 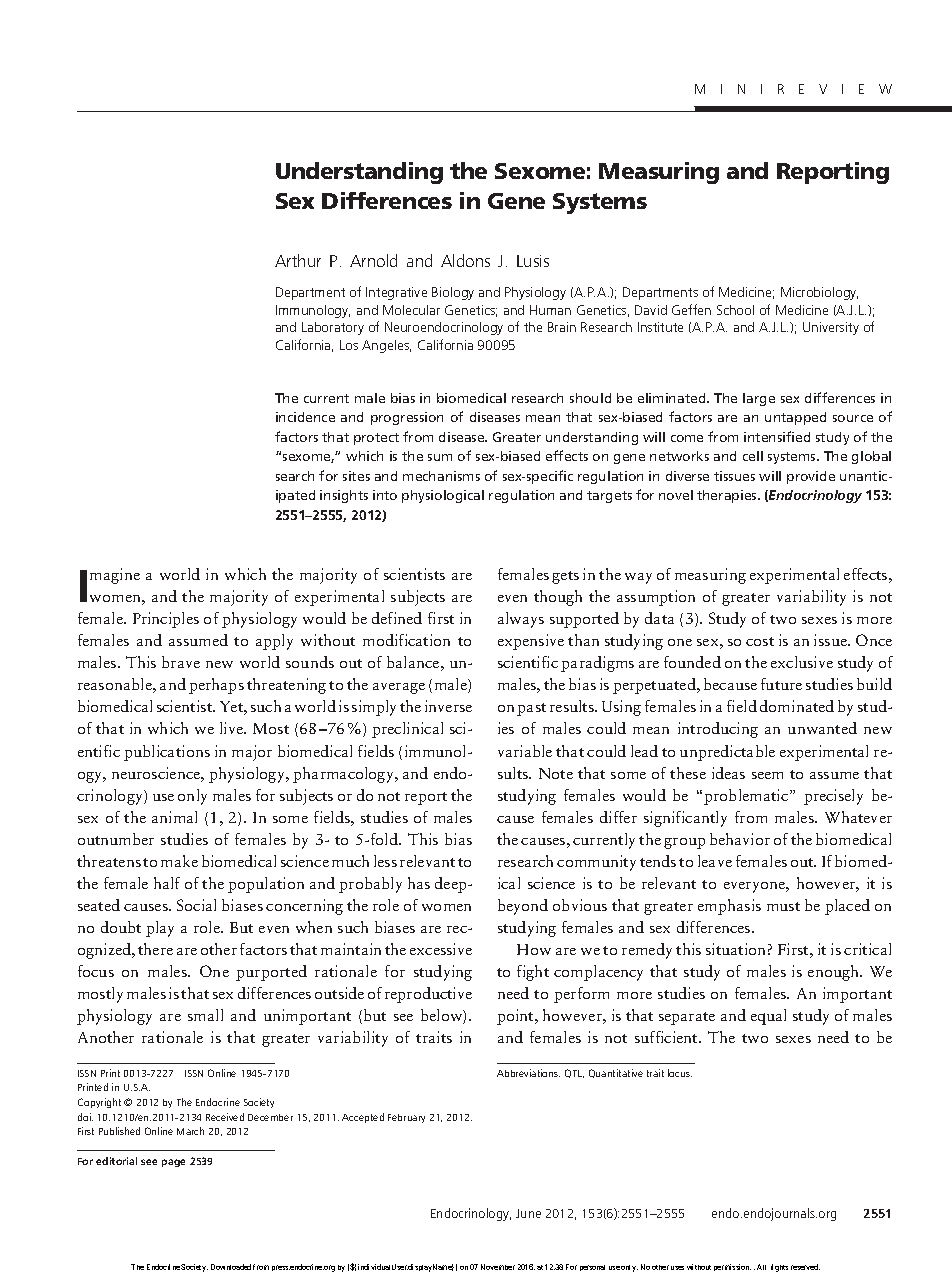 I want to click on Arthur, so click(x=298, y=260).
